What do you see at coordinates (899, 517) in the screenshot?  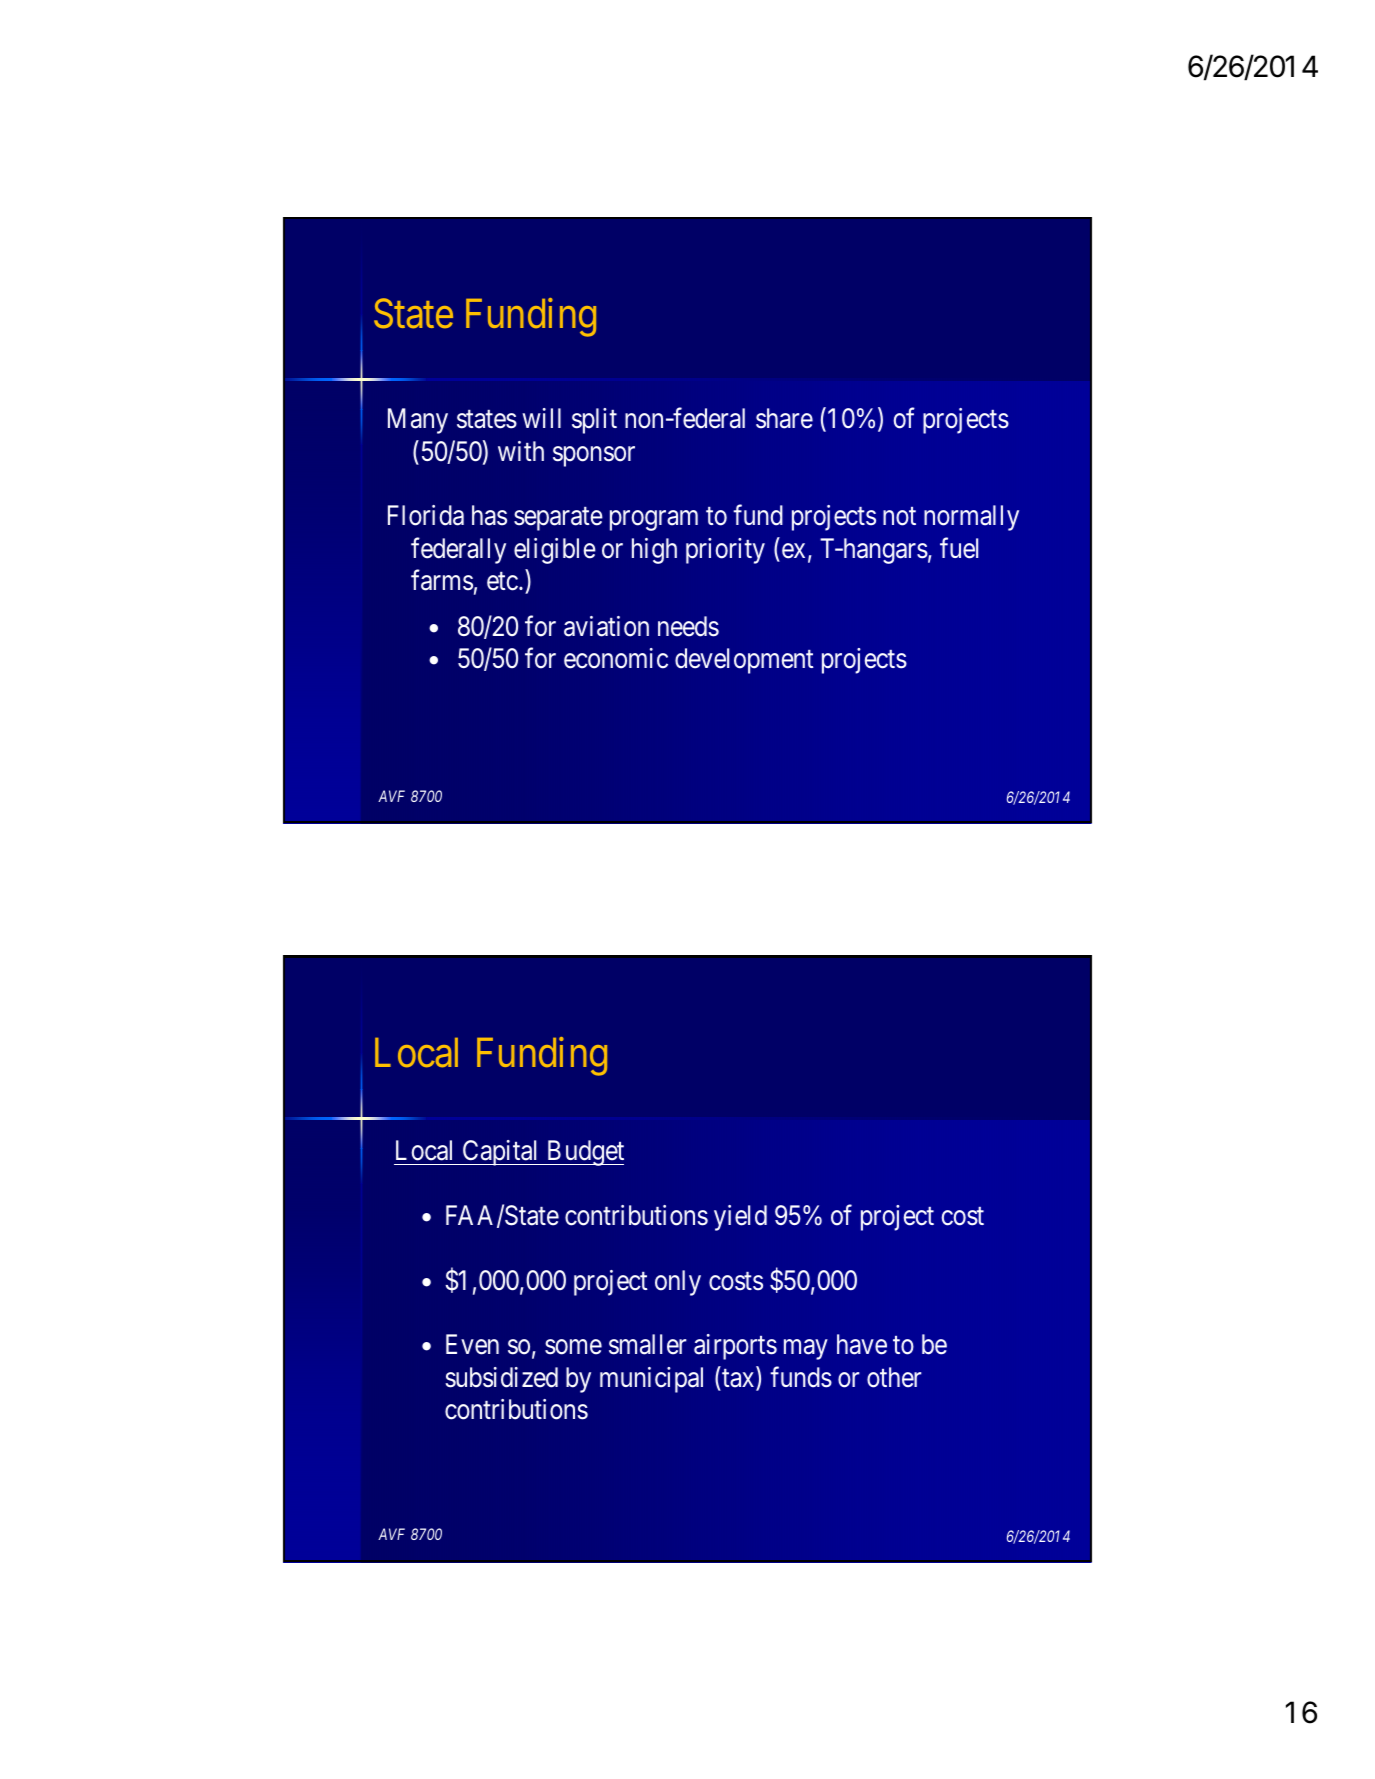 I see `not` at bounding box center [899, 517].
